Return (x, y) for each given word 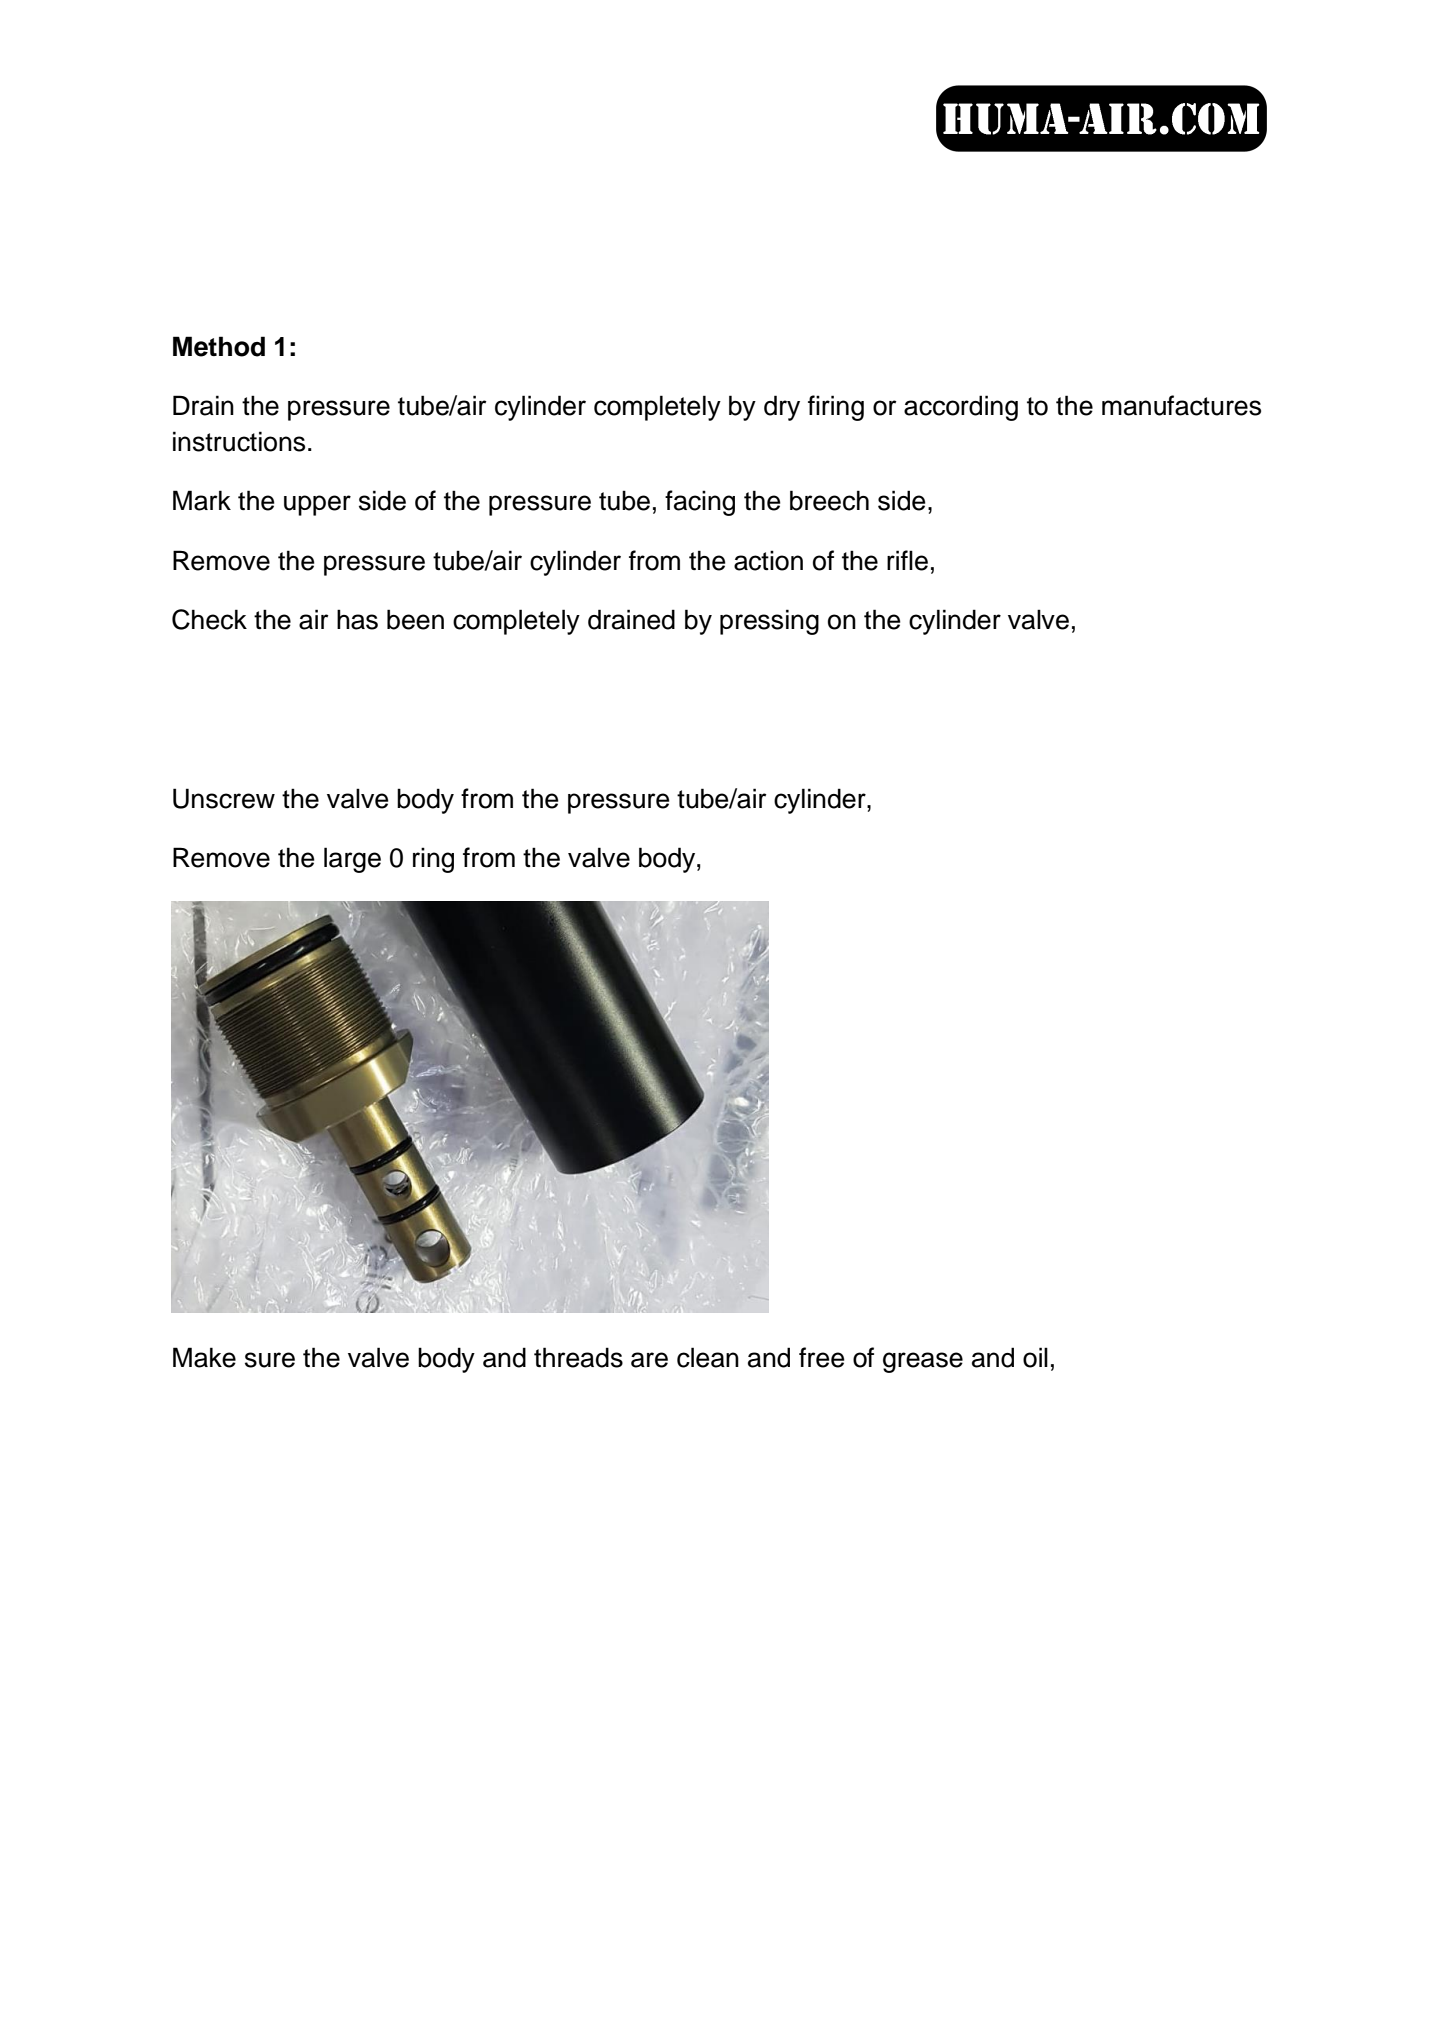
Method (219, 346)
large (352, 860)
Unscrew (224, 798)
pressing (769, 622)
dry (782, 408)
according (961, 408)
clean (708, 1357)
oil (1035, 1357)
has (357, 619)
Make (204, 1357)
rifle (907, 560)
